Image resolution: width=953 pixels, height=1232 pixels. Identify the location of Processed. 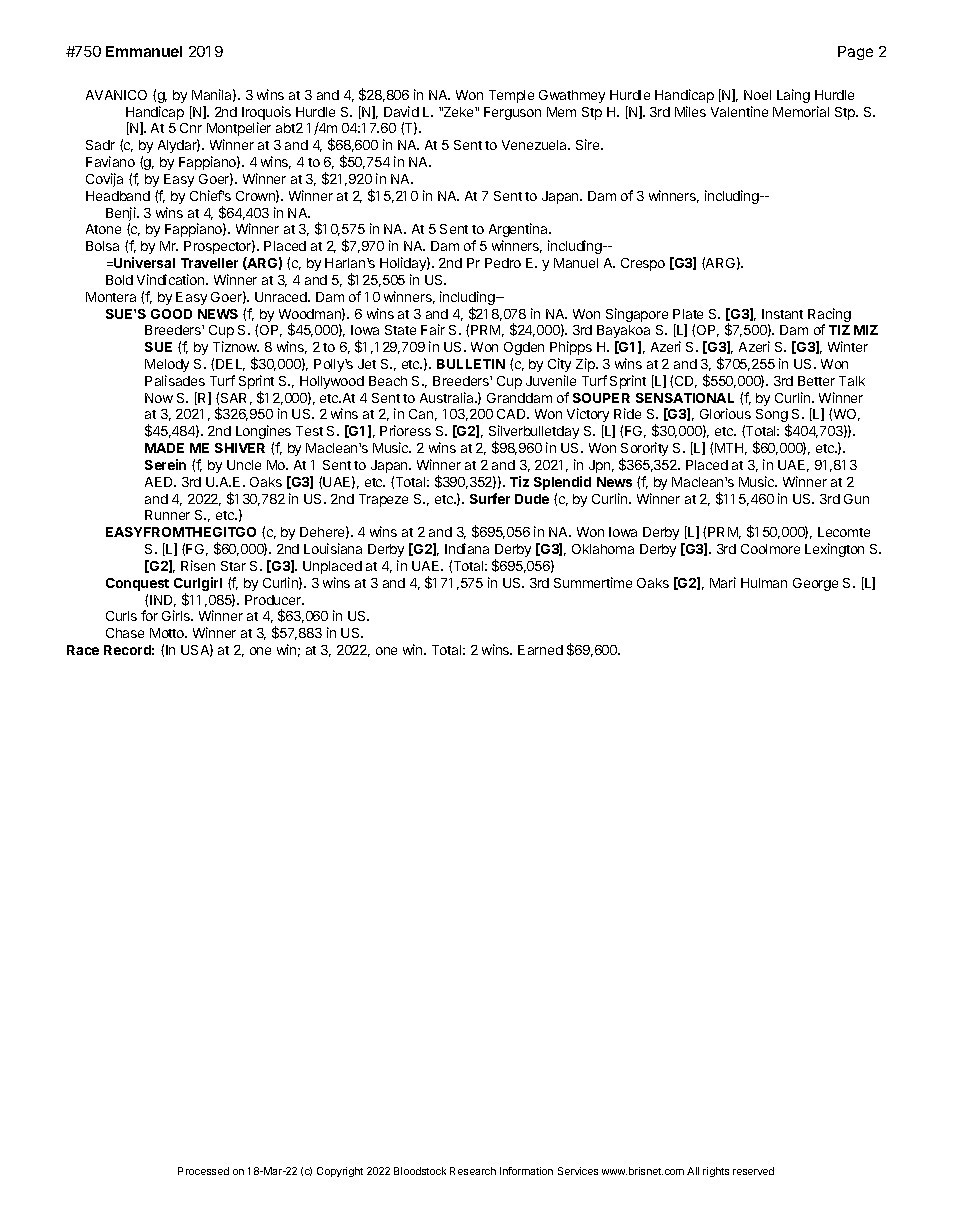
(203, 1171).
